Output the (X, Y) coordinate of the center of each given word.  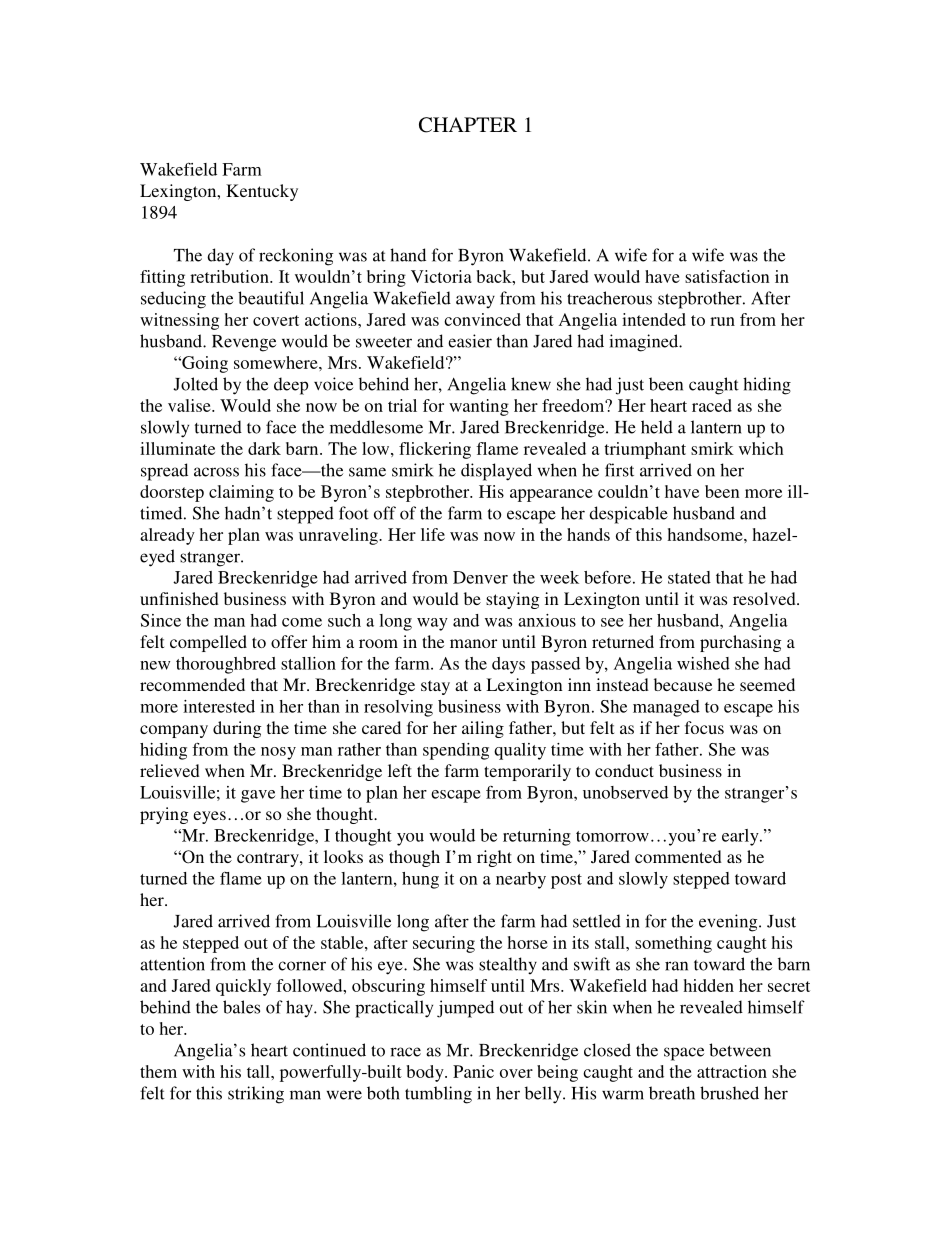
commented (678, 856)
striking (256, 1095)
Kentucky (262, 192)
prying (164, 815)
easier (470, 341)
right (494, 858)
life (433, 534)
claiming (241, 493)
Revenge (244, 343)
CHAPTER (468, 125)
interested (219, 706)
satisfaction (727, 276)
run (722, 321)
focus (704, 727)
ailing (483, 729)
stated (689, 577)
